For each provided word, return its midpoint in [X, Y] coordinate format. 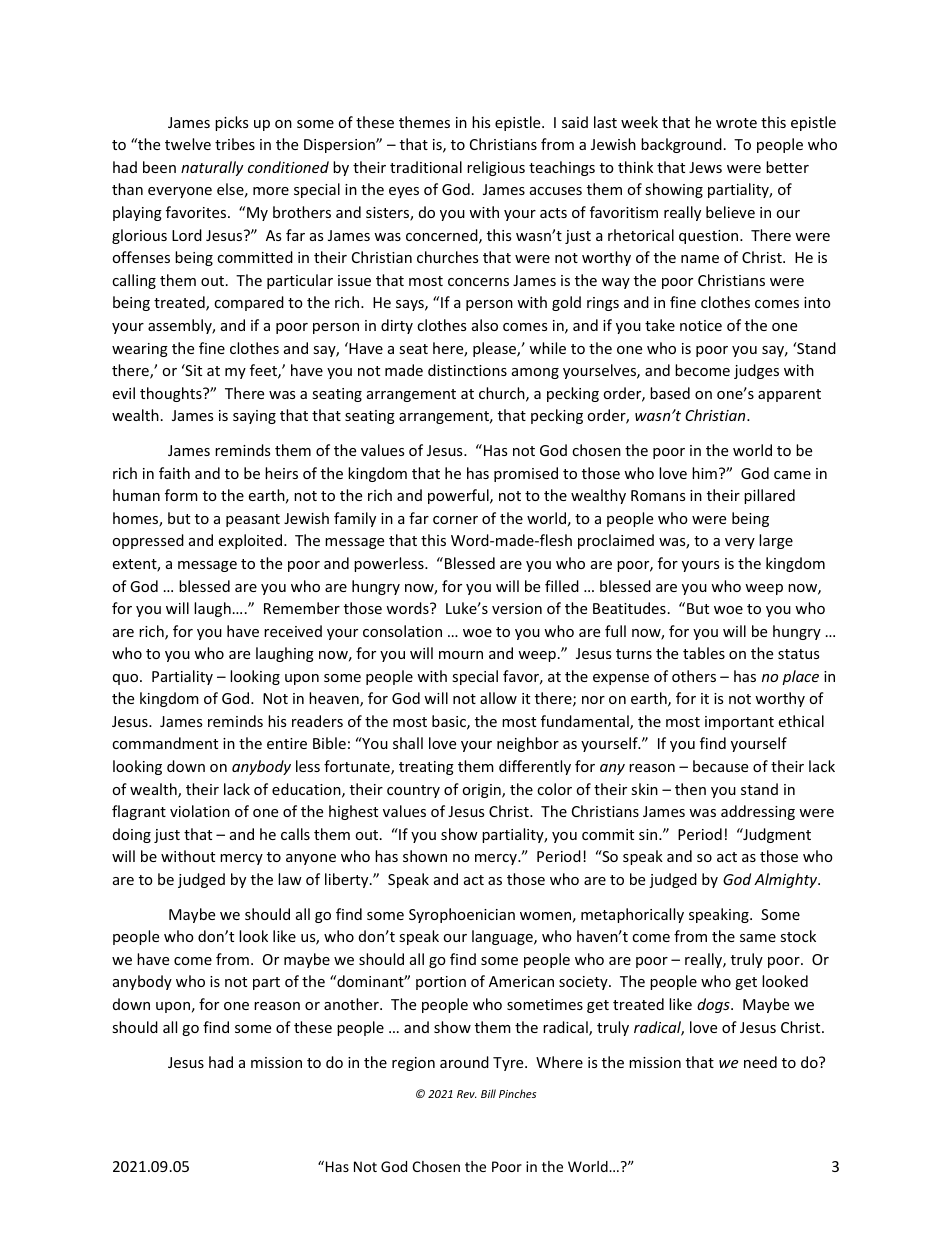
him [704, 473]
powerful [459, 496]
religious [496, 168]
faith [174, 473]
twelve [188, 144]
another [352, 1004]
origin [482, 791]
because [720, 766]
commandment [165, 743]
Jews [705, 167]
